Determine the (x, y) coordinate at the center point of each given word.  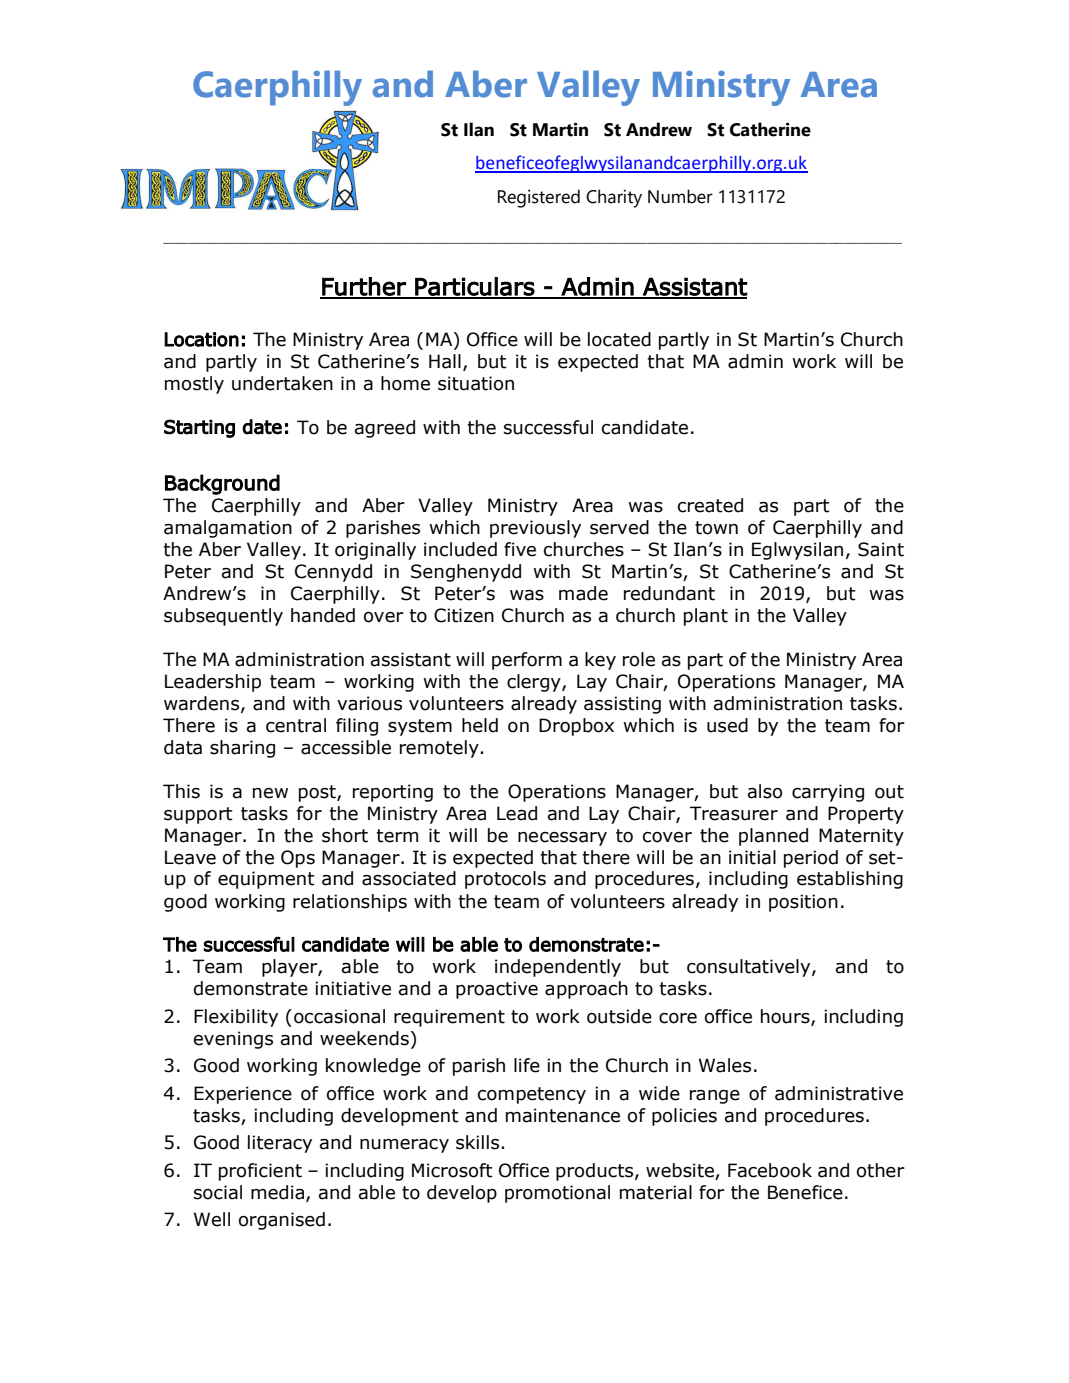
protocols (505, 880)
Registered (539, 198)
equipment (266, 880)
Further (364, 287)
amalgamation (228, 529)
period (811, 859)
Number (680, 196)
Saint (881, 549)
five (520, 549)
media (279, 1193)
